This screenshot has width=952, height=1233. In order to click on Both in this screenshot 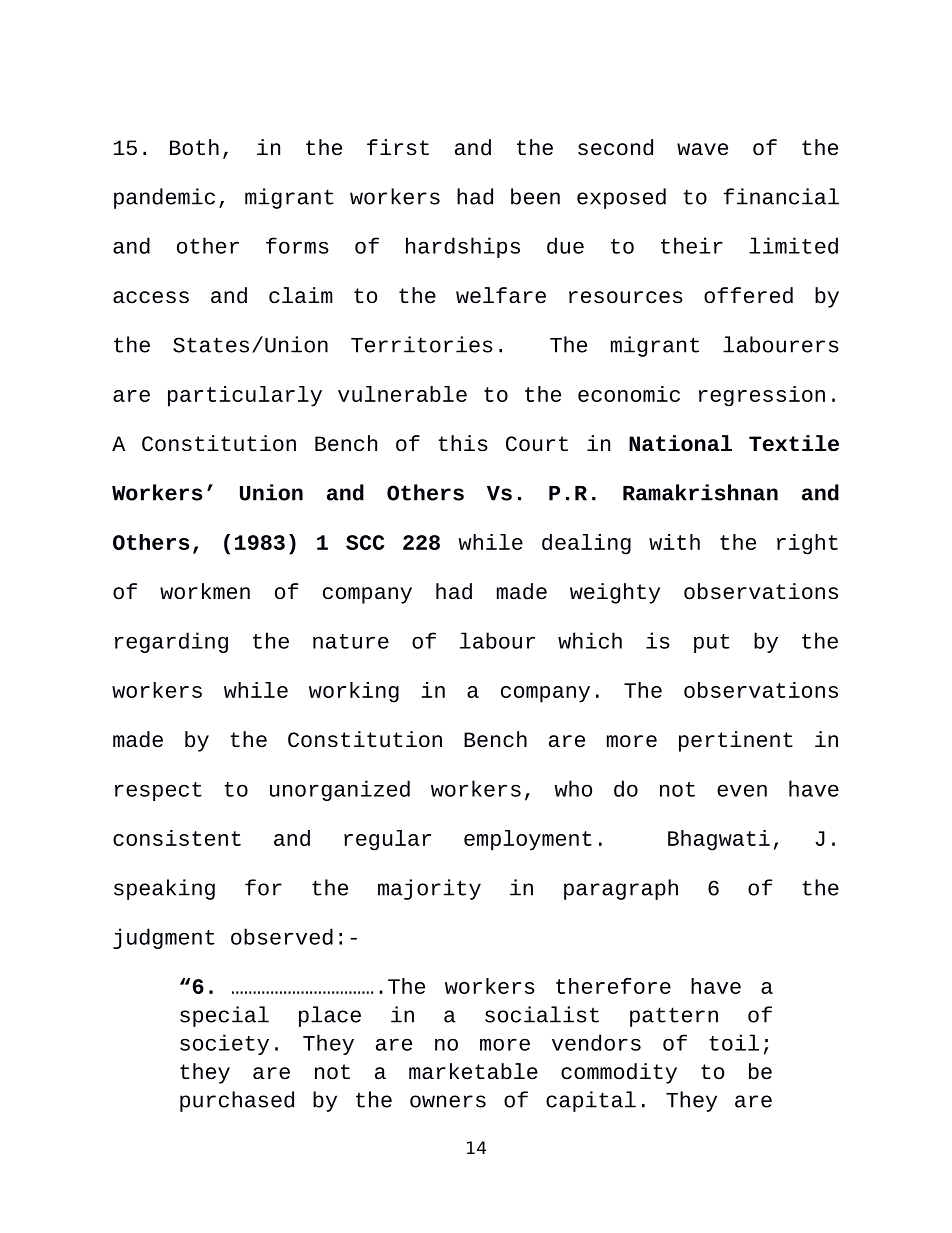, I will do `click(194, 147)`.
